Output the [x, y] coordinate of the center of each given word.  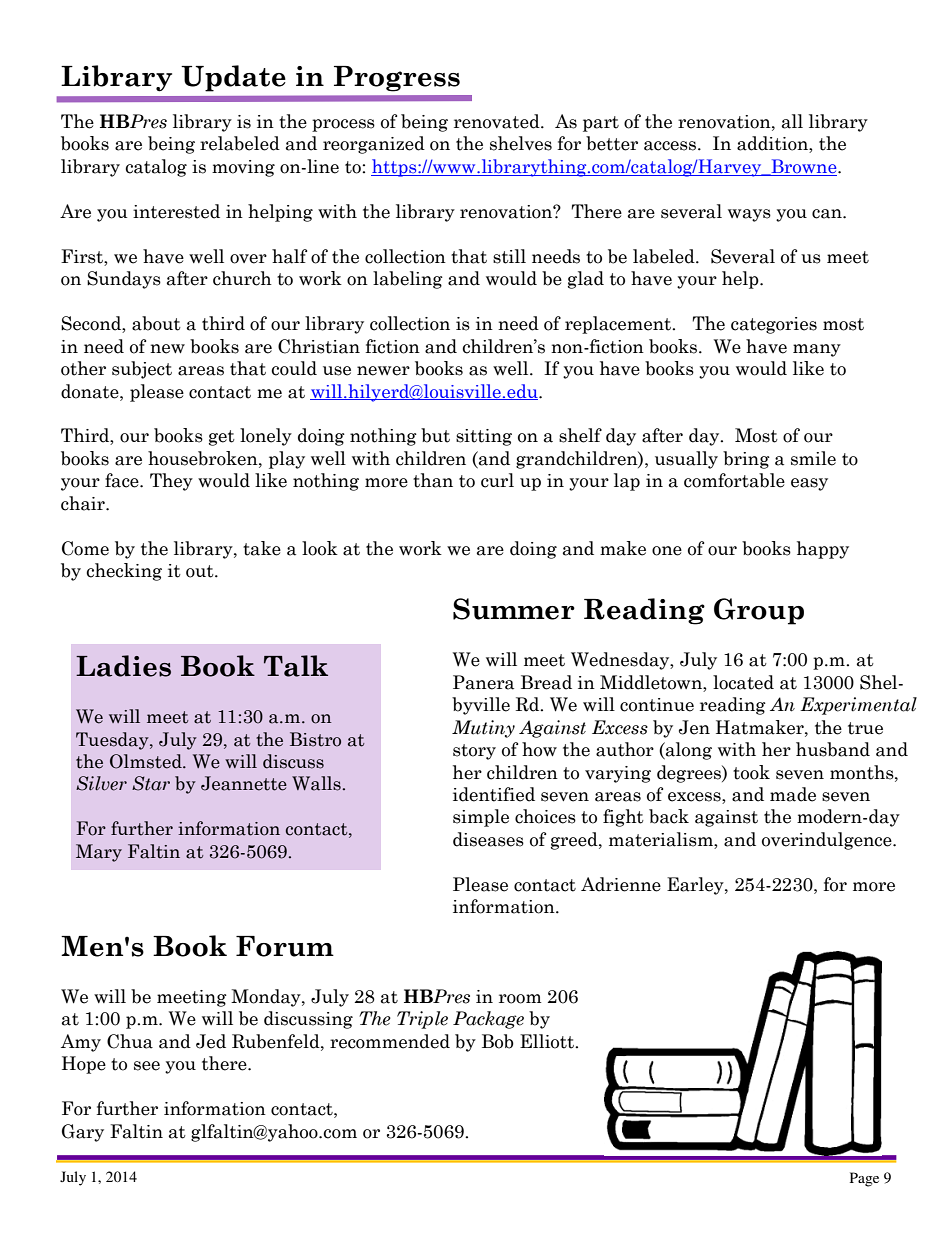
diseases [488, 839]
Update [233, 78]
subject [142, 370]
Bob [498, 1041]
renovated [498, 121]
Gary [83, 1133]
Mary [99, 853]
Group [759, 611]
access [671, 146]
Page [864, 1179]
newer [383, 371]
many [817, 350]
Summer [514, 609]
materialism [662, 840]
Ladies [123, 666]
